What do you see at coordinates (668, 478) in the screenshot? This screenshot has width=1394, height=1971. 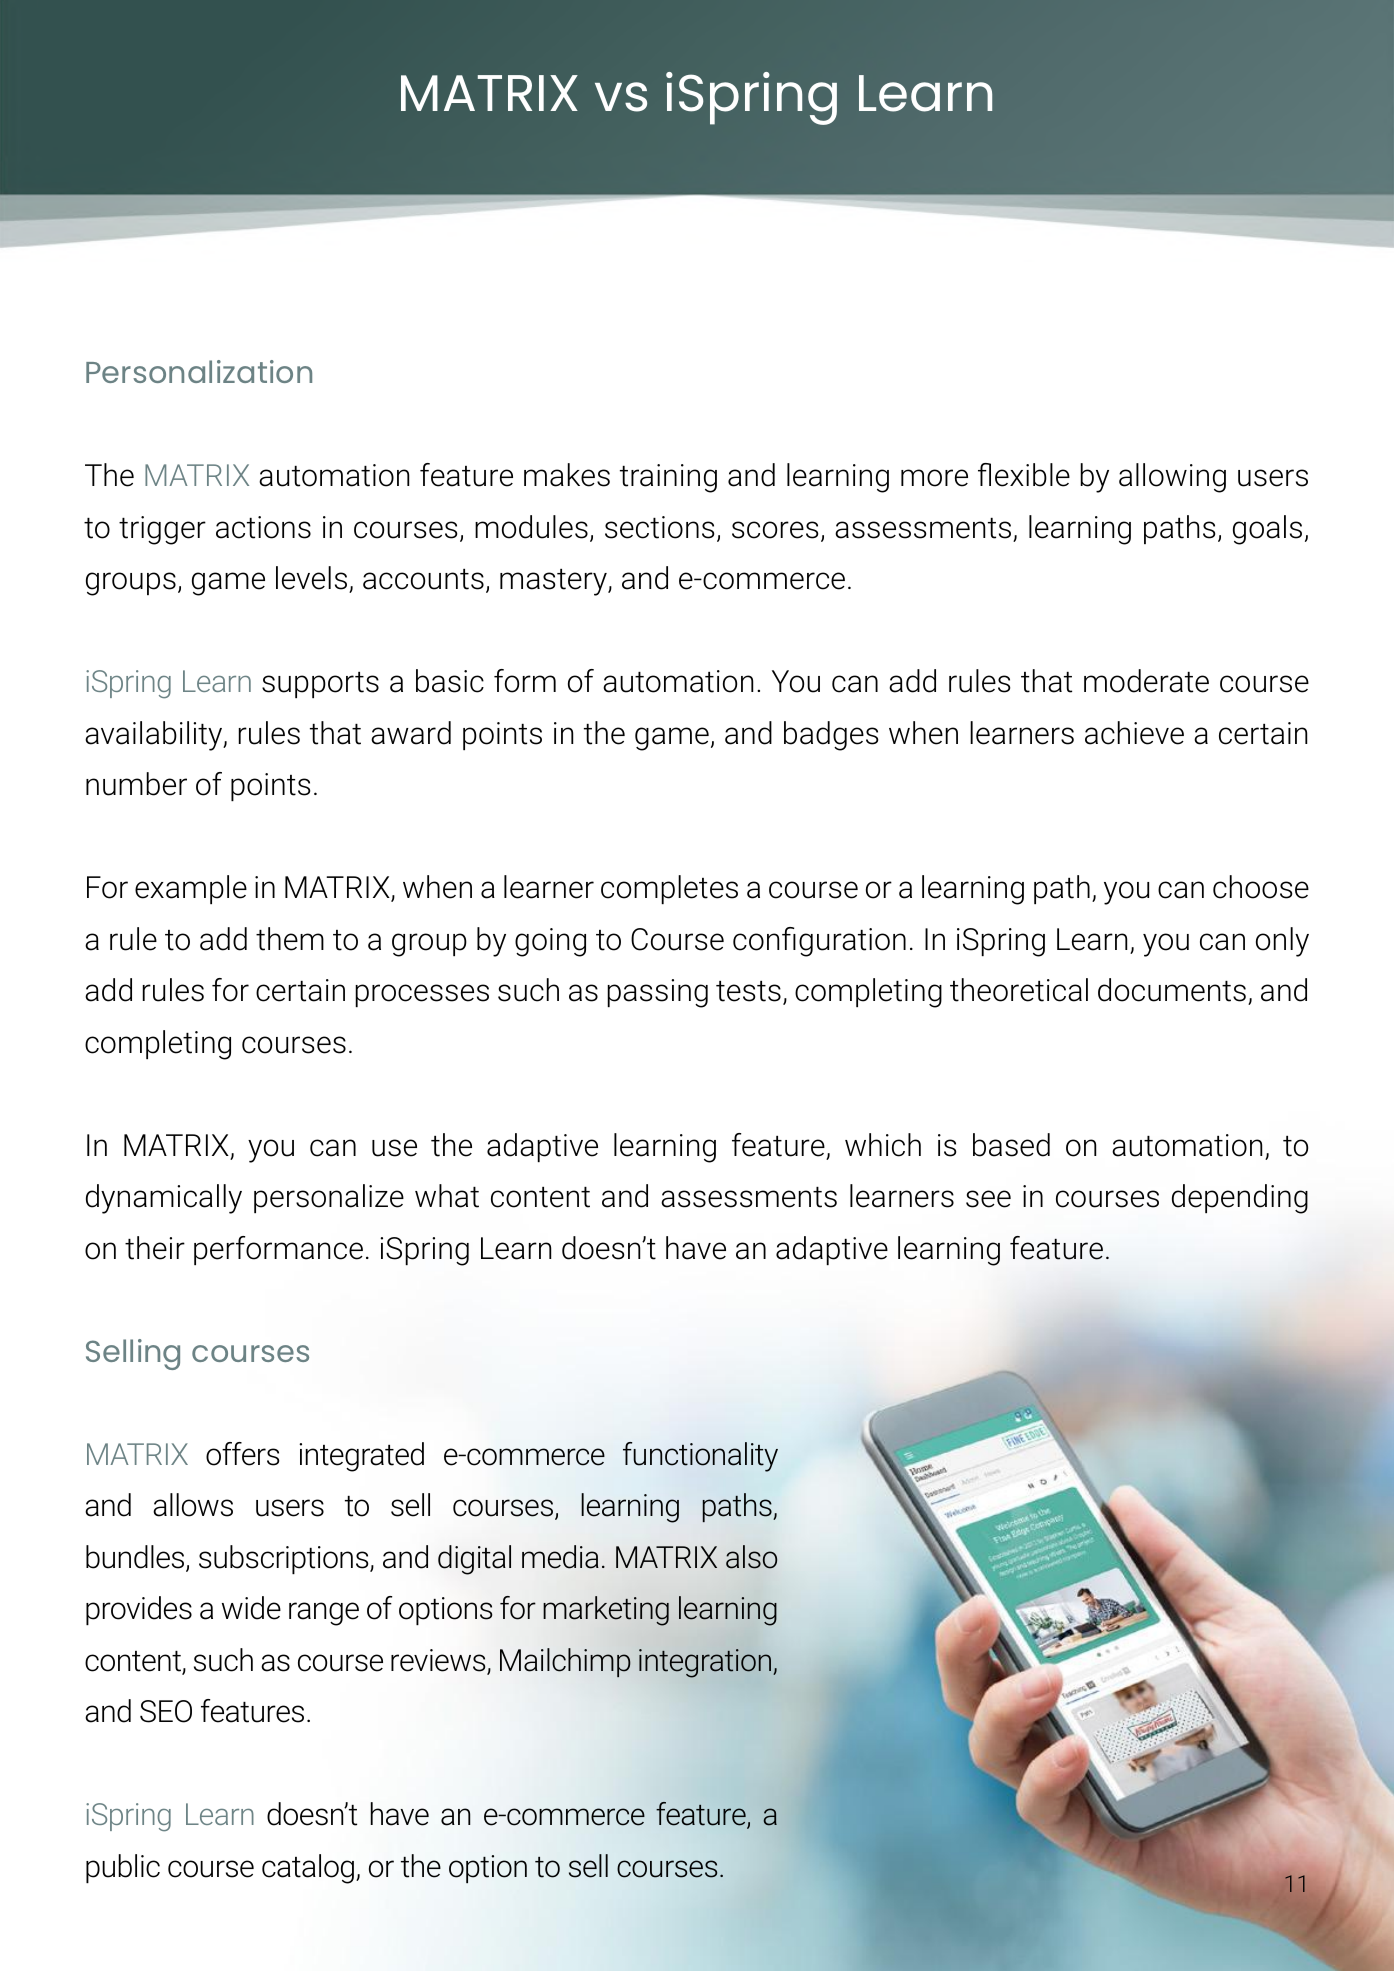 I see `training` at bounding box center [668, 478].
